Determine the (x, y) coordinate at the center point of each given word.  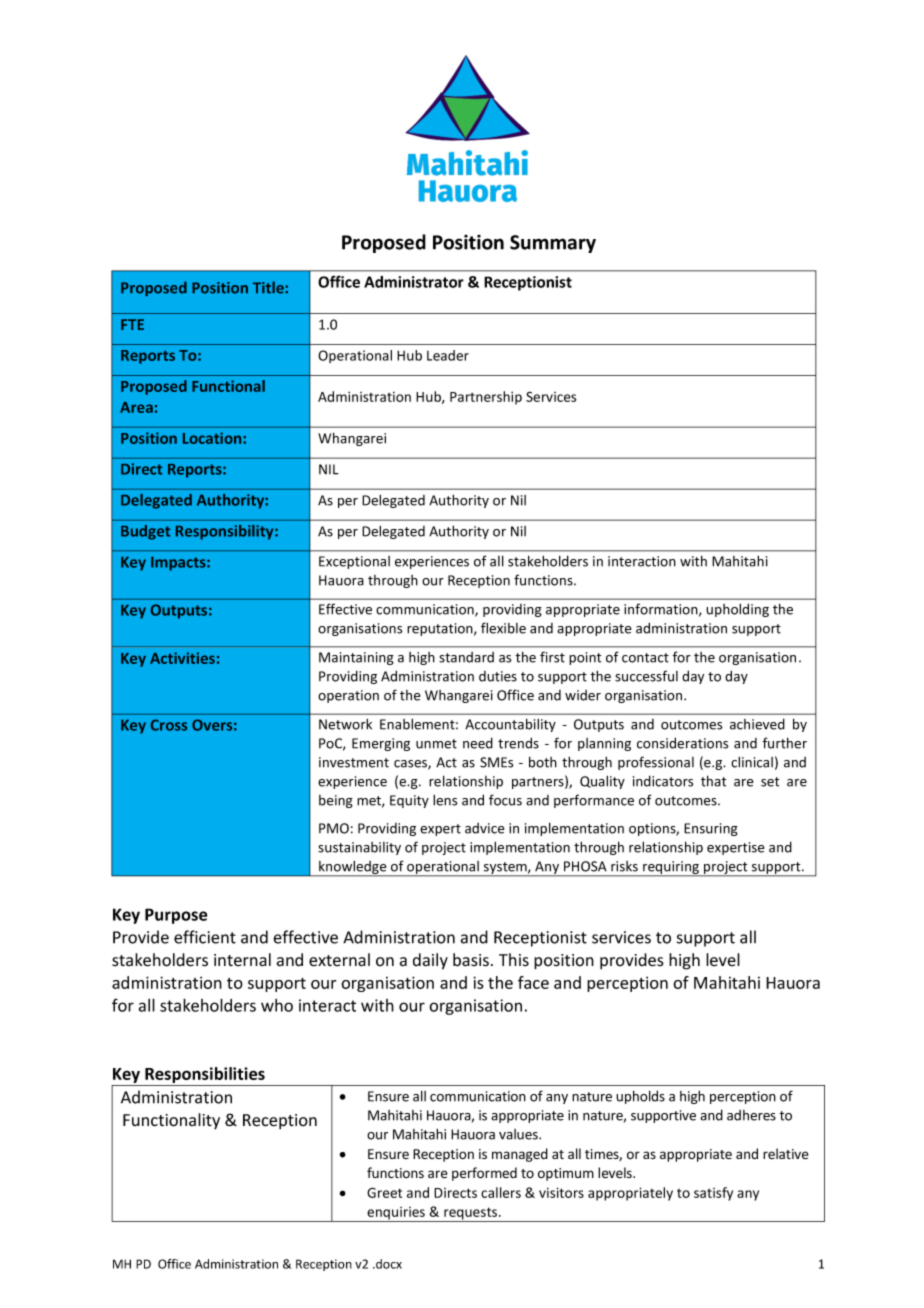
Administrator (414, 282)
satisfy (713, 1194)
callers (501, 1192)
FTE (132, 324)
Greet (384, 1192)
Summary (553, 244)
